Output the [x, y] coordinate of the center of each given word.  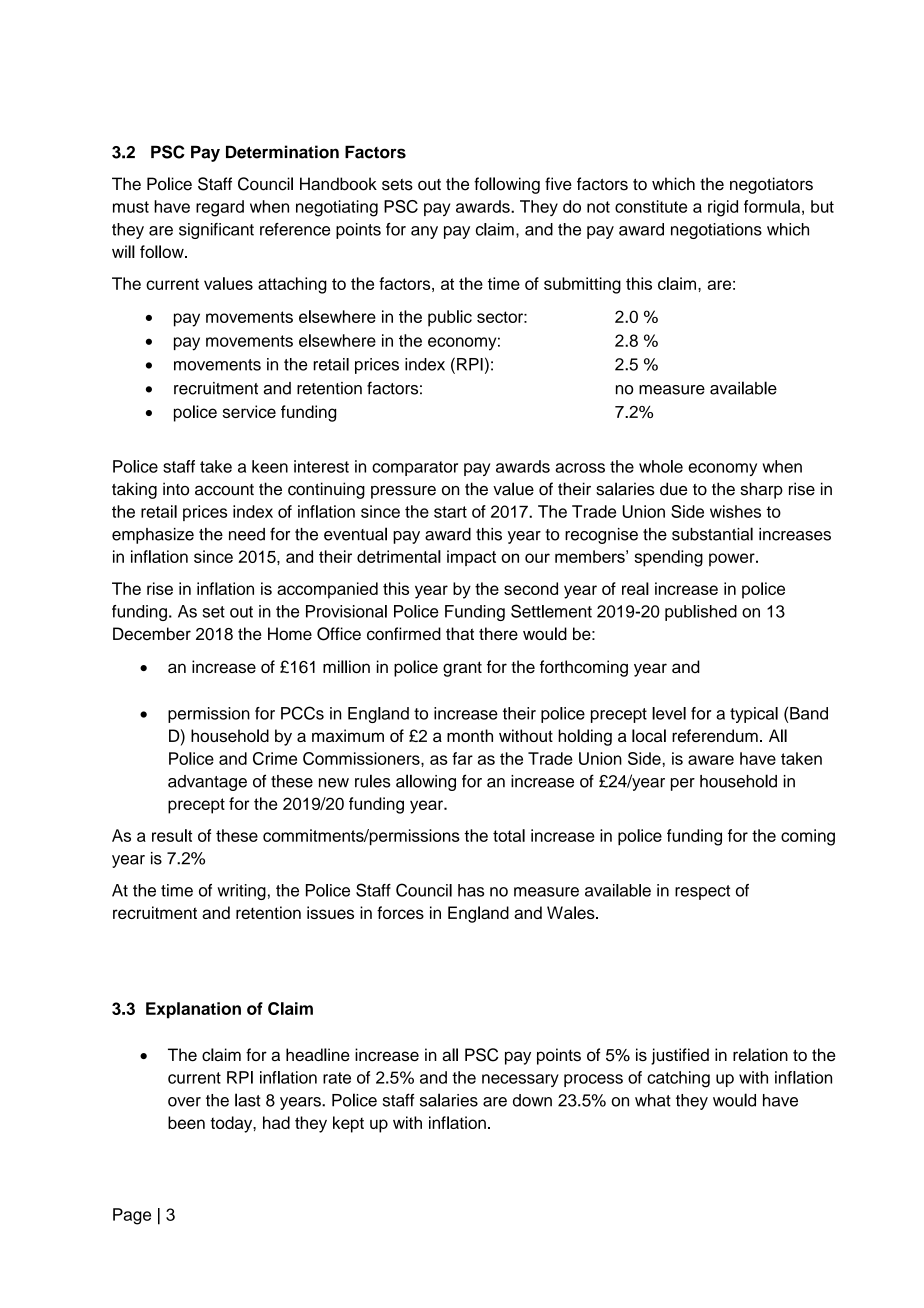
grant [462, 669]
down [532, 1100]
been [186, 1122]
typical [754, 715]
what [653, 1100]
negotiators [771, 185]
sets [397, 185]
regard [220, 208]
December [152, 633]
